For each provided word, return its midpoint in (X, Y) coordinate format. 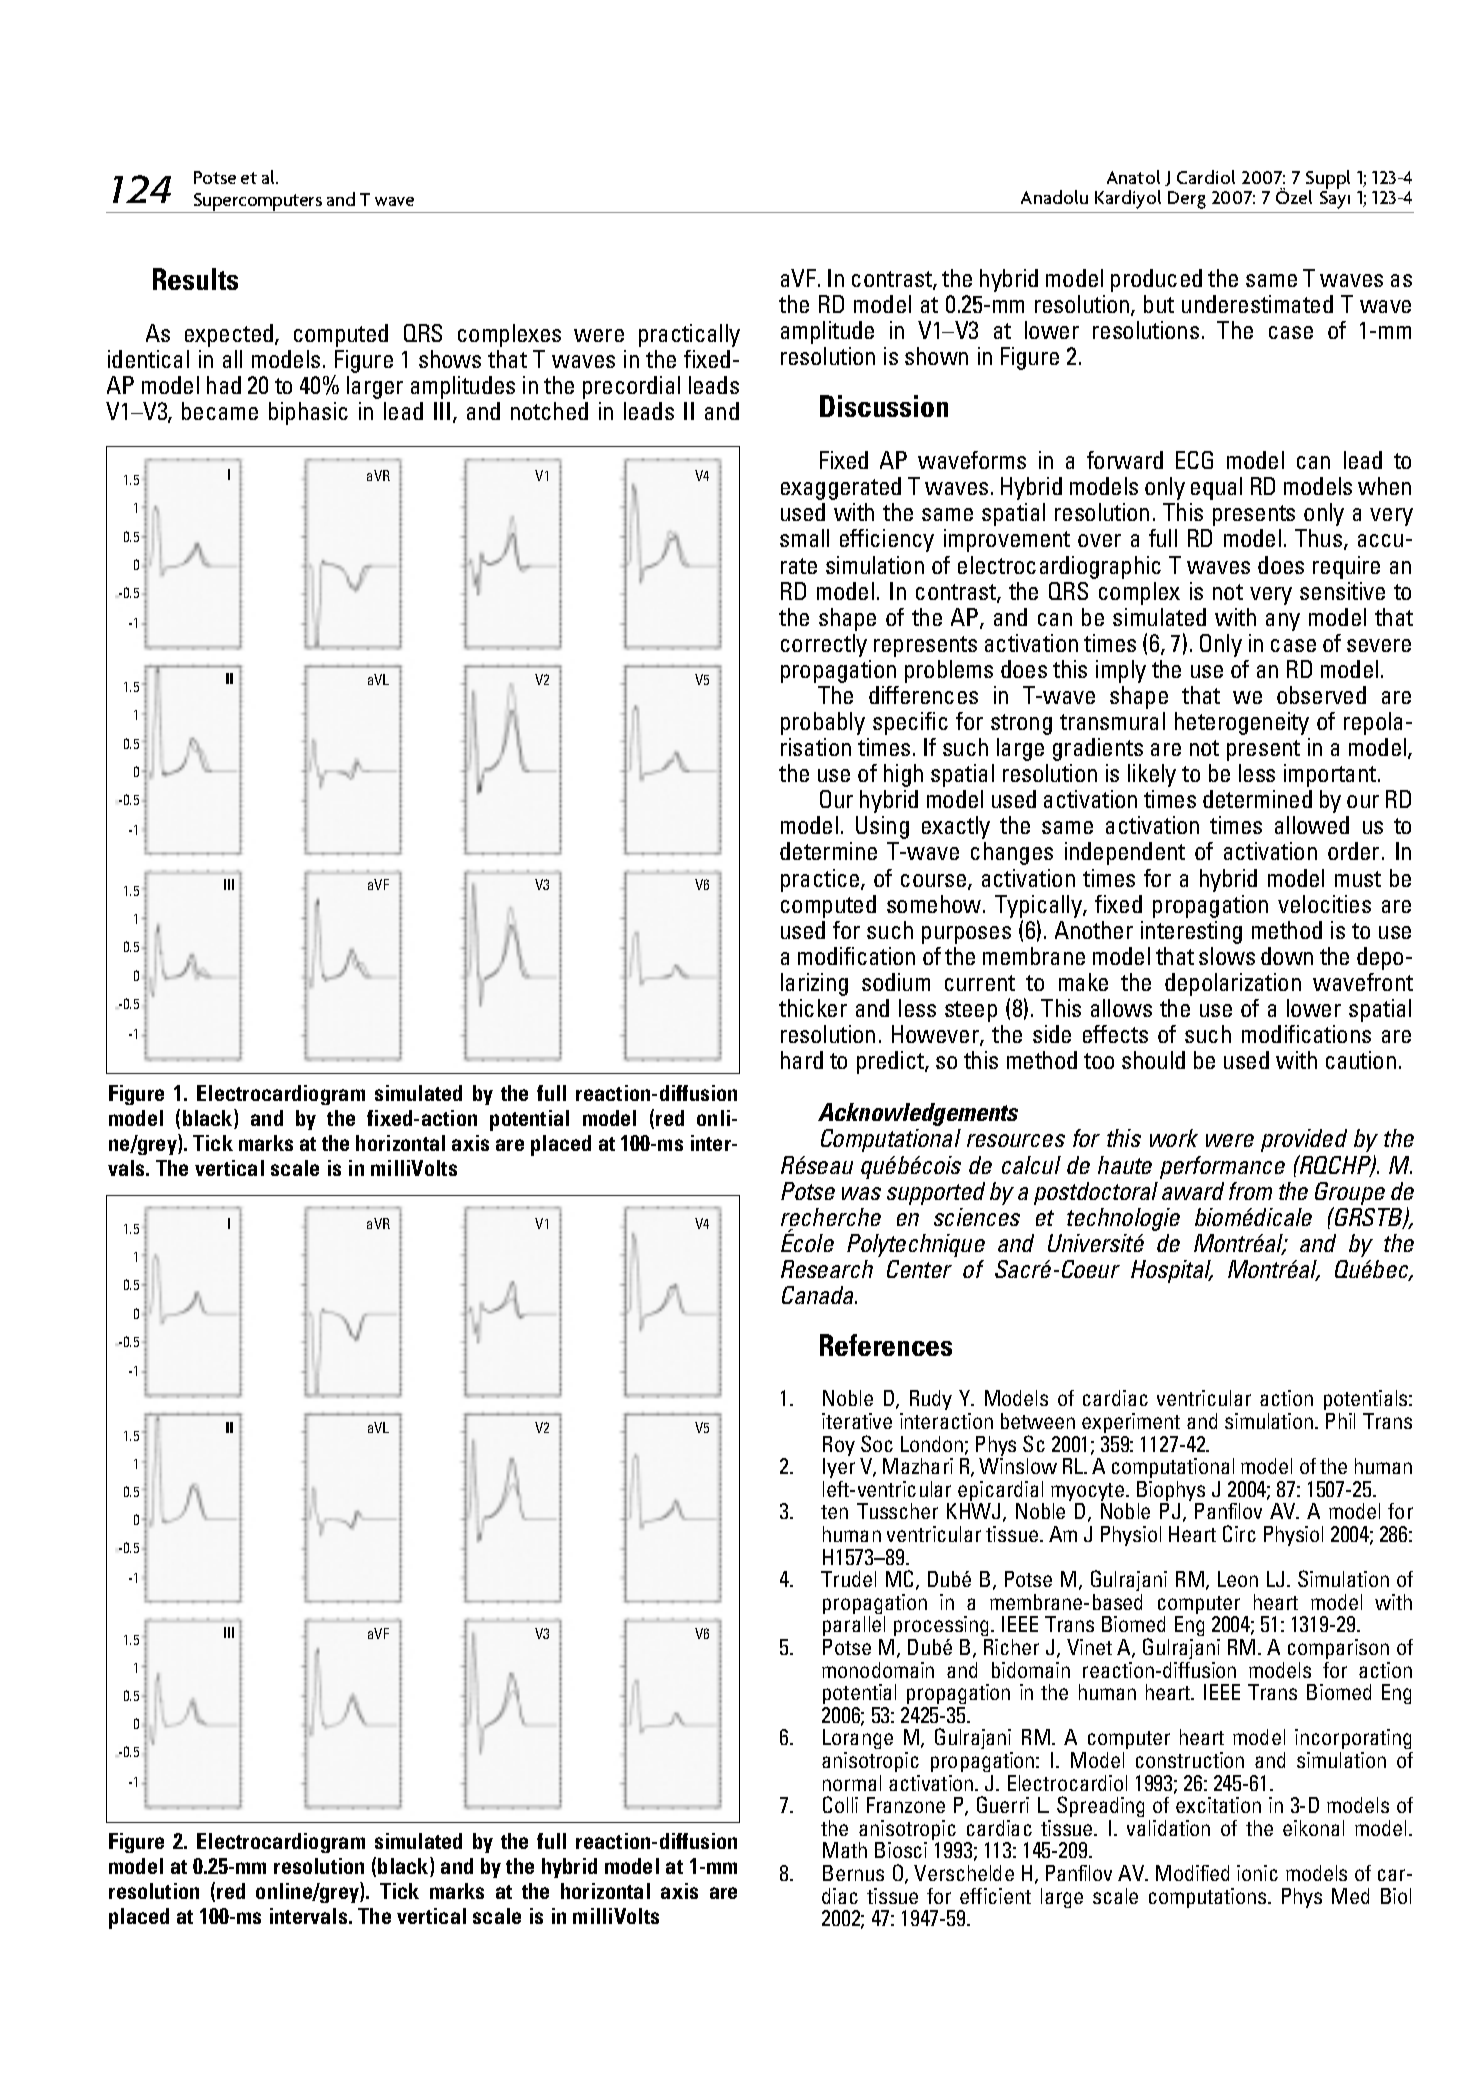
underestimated (1257, 304)
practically (689, 335)
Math (845, 1850)
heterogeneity (1242, 723)
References (886, 1345)
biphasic (308, 413)
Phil (1340, 1421)
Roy (839, 1447)
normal (852, 1783)
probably (823, 723)
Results (195, 279)
